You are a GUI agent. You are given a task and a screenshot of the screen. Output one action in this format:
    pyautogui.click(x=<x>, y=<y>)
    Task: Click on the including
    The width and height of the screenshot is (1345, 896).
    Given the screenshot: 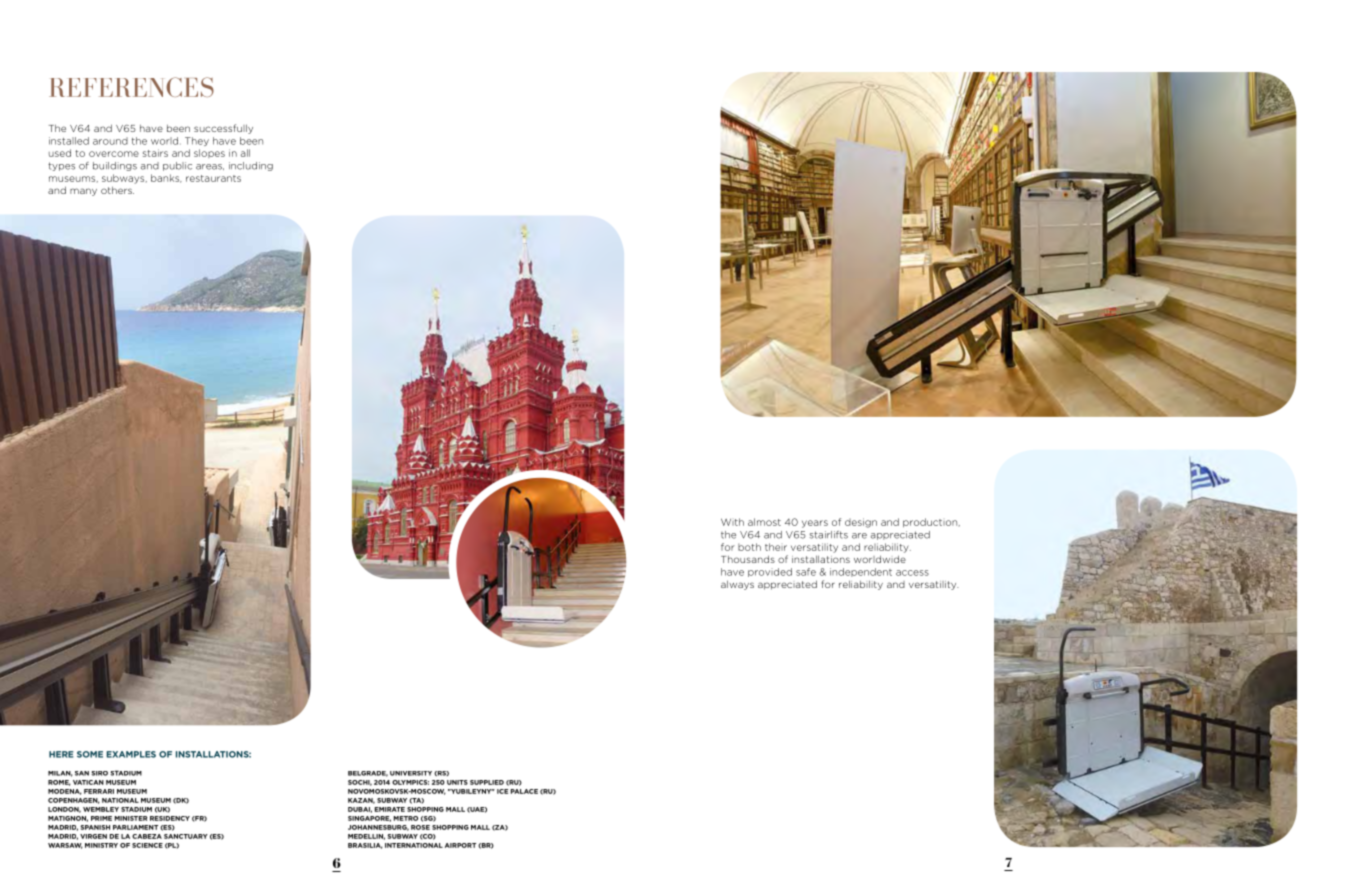 What is the action you would take?
    pyautogui.click(x=251, y=166)
